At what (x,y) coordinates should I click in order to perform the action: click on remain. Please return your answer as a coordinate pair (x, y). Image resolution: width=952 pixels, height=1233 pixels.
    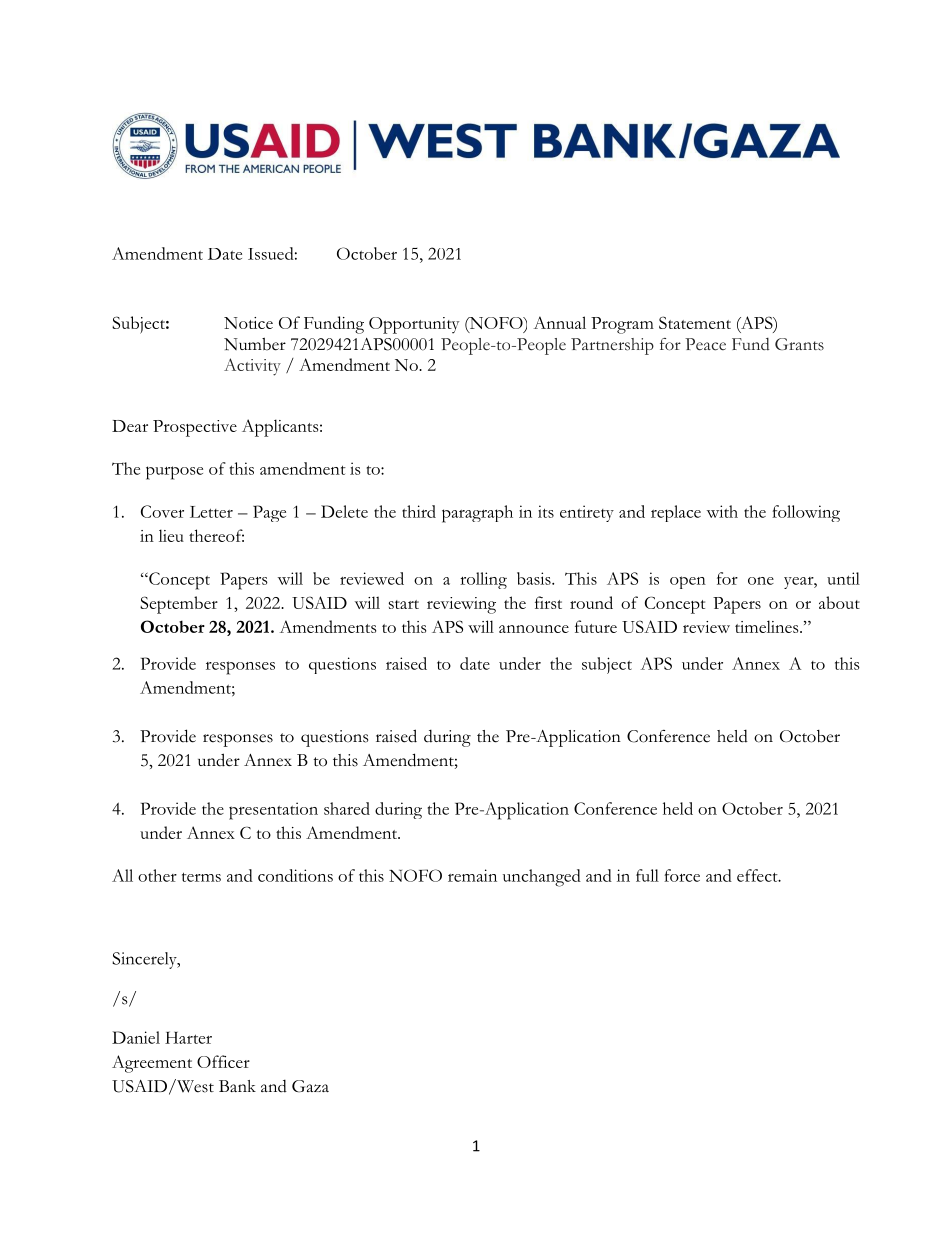
    Looking at the image, I should click on (472, 875).
